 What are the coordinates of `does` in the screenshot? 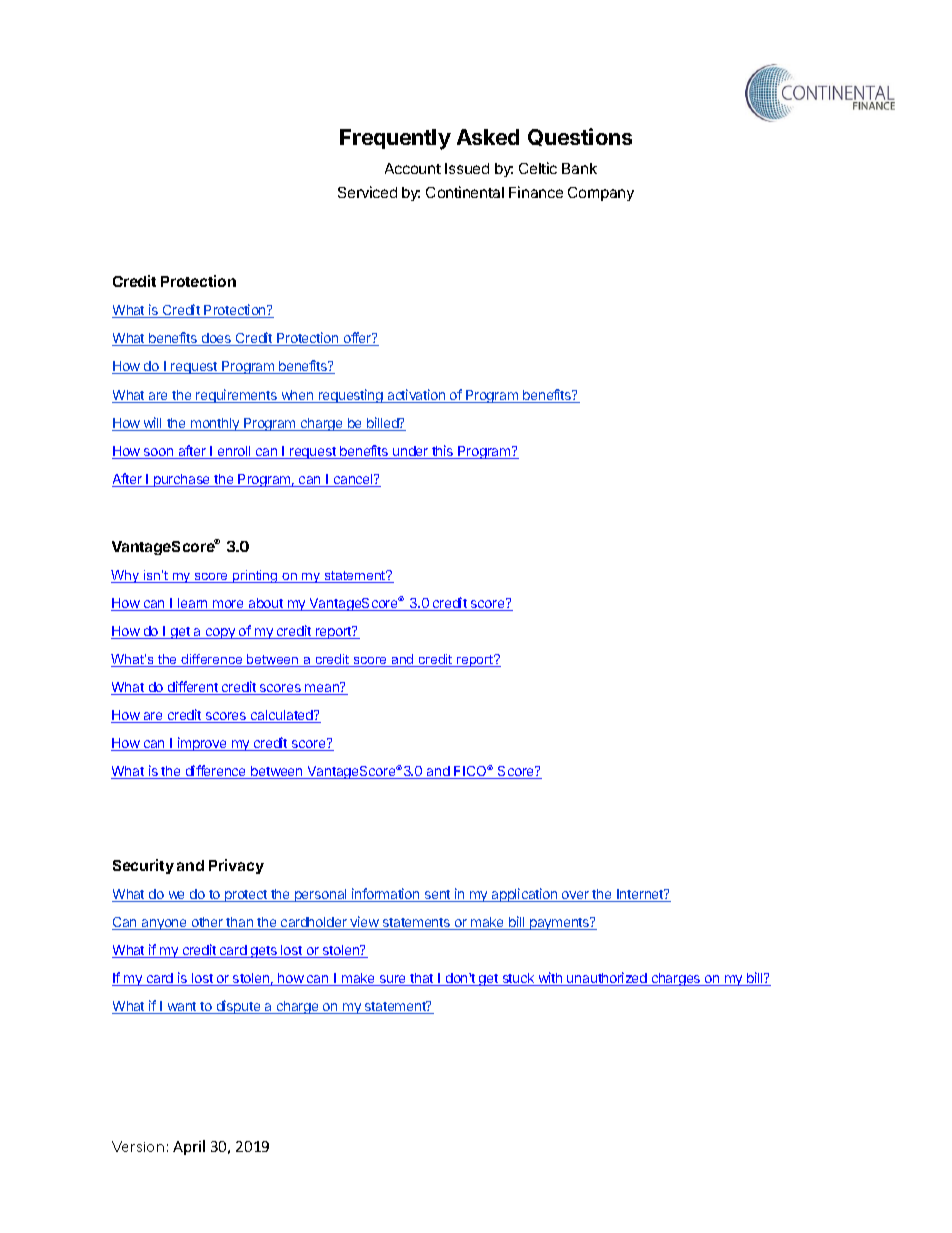 It's located at (216, 339).
